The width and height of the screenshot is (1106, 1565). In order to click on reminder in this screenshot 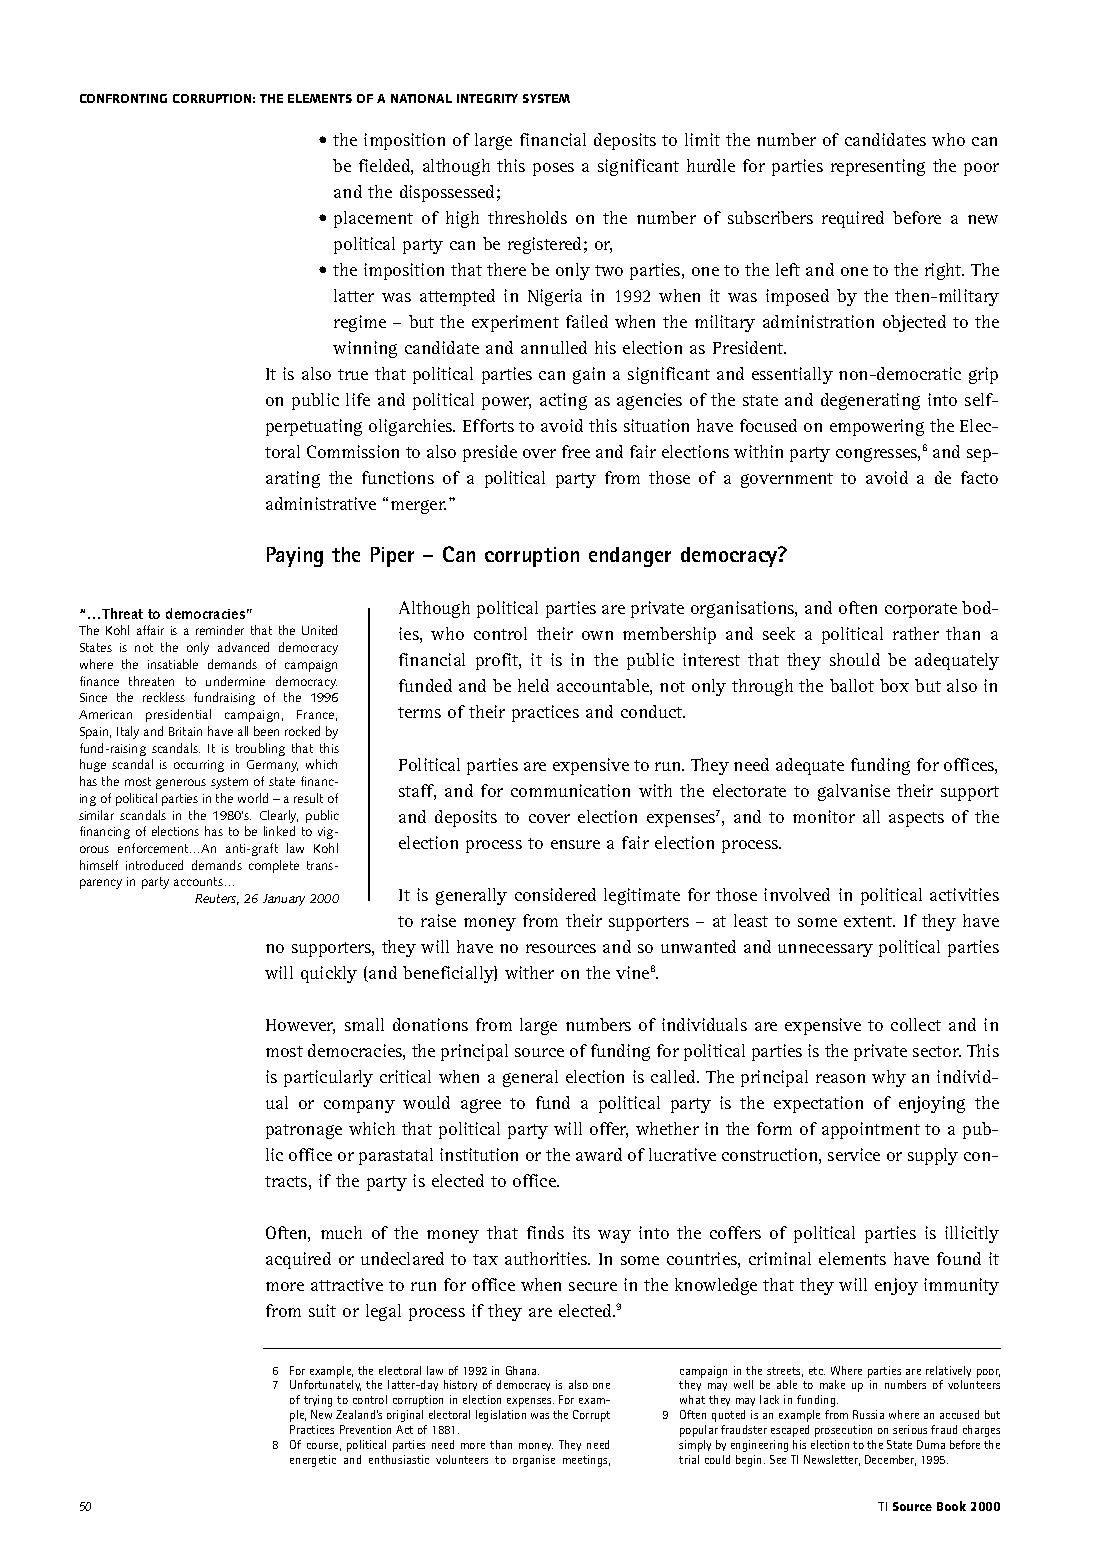, I will do `click(220, 630)`.
